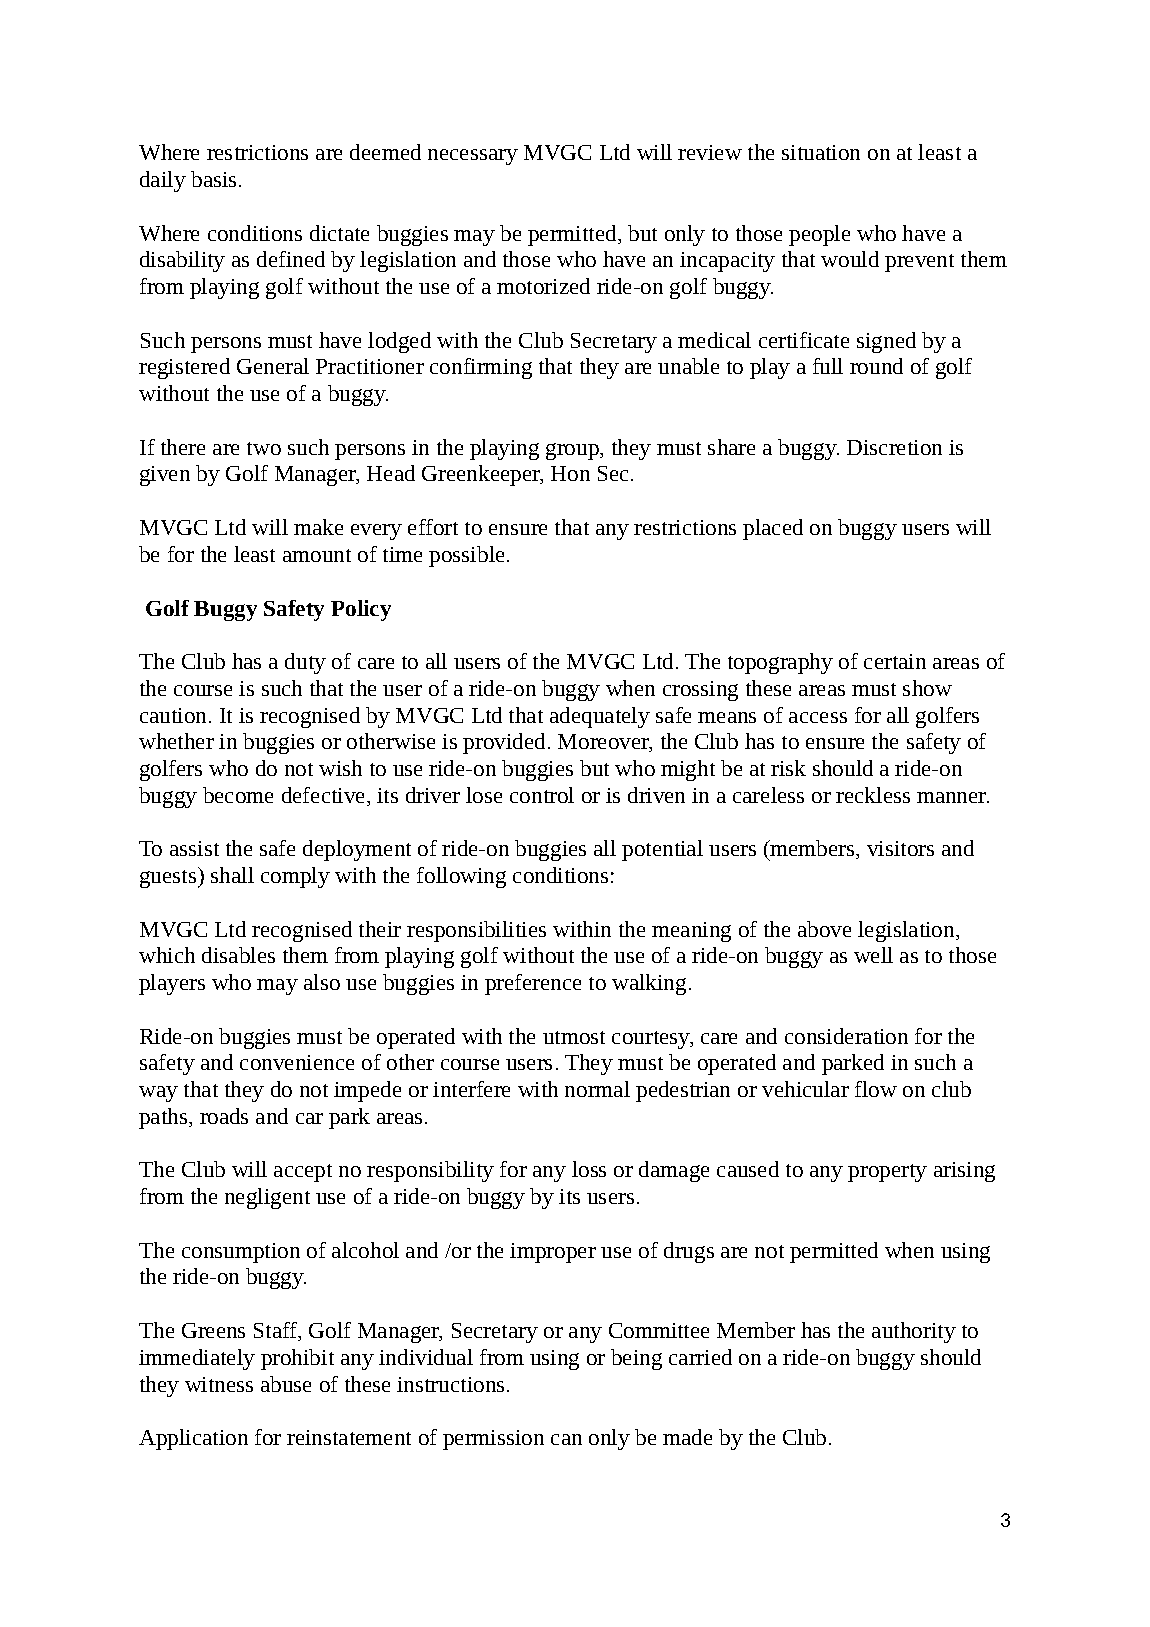  What do you see at coordinates (238, 955) in the page?
I see `disables` at bounding box center [238, 955].
